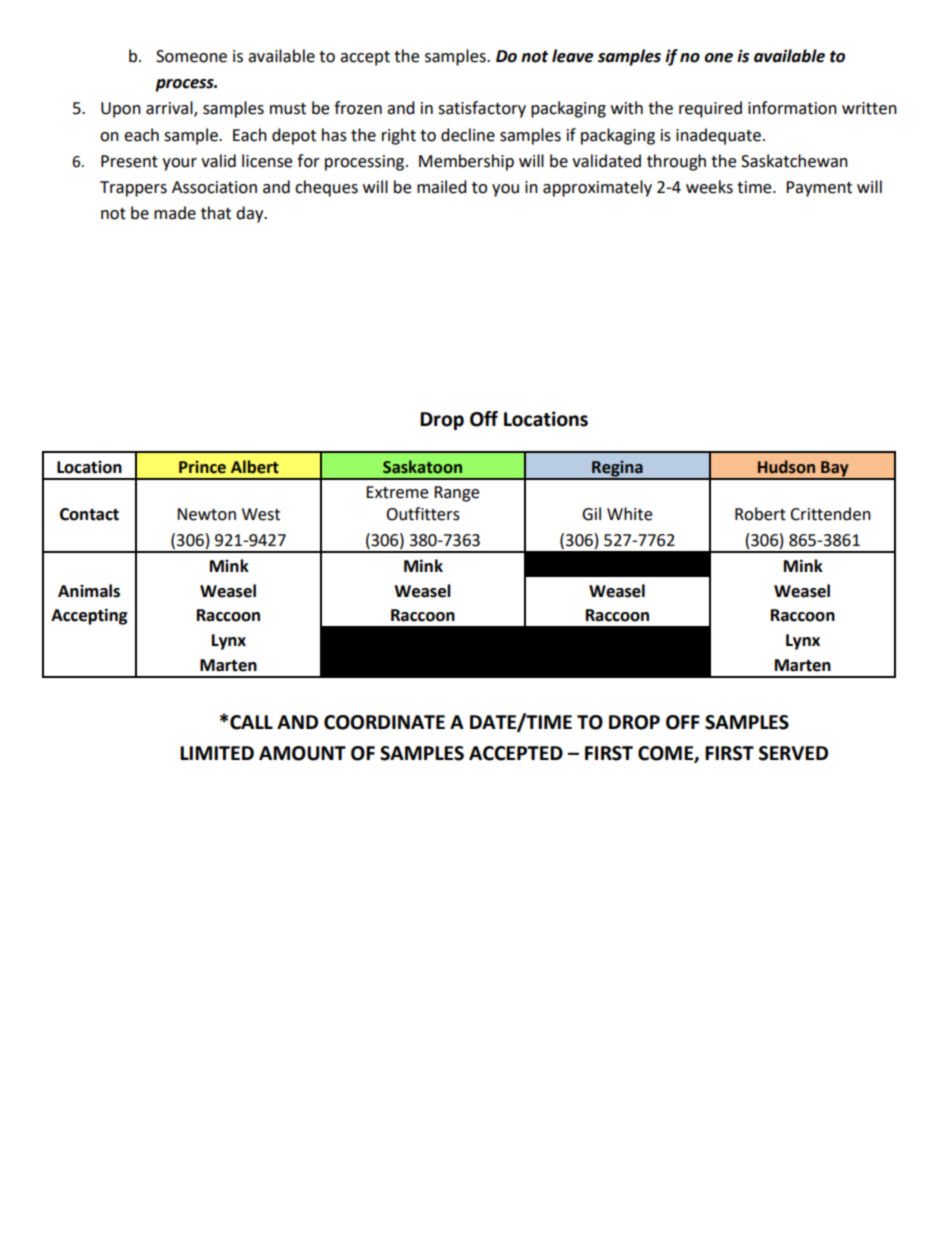  I want to click on Newton, so click(206, 514).
